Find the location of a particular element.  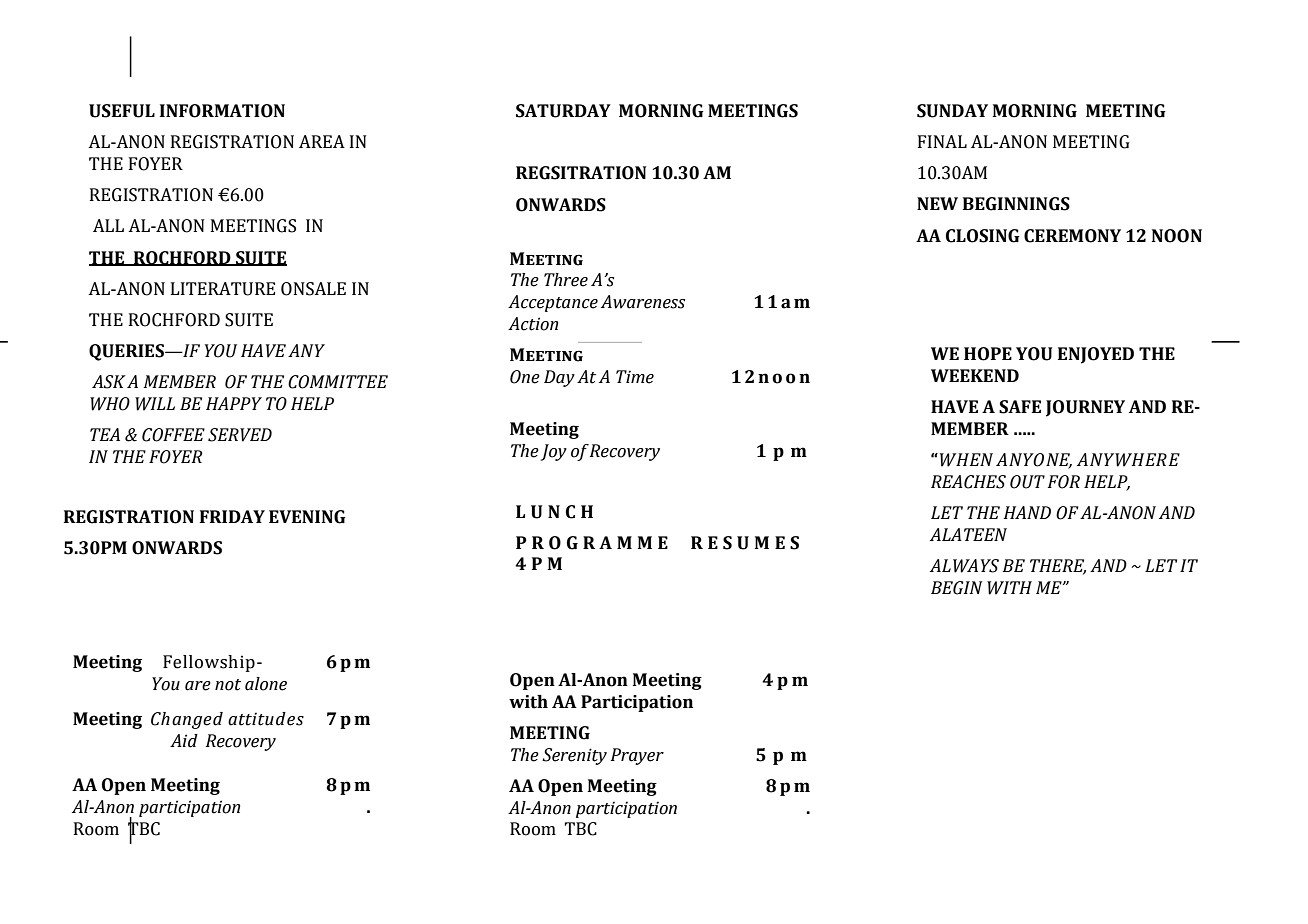

SATURDAY is located at coordinates (563, 111).
